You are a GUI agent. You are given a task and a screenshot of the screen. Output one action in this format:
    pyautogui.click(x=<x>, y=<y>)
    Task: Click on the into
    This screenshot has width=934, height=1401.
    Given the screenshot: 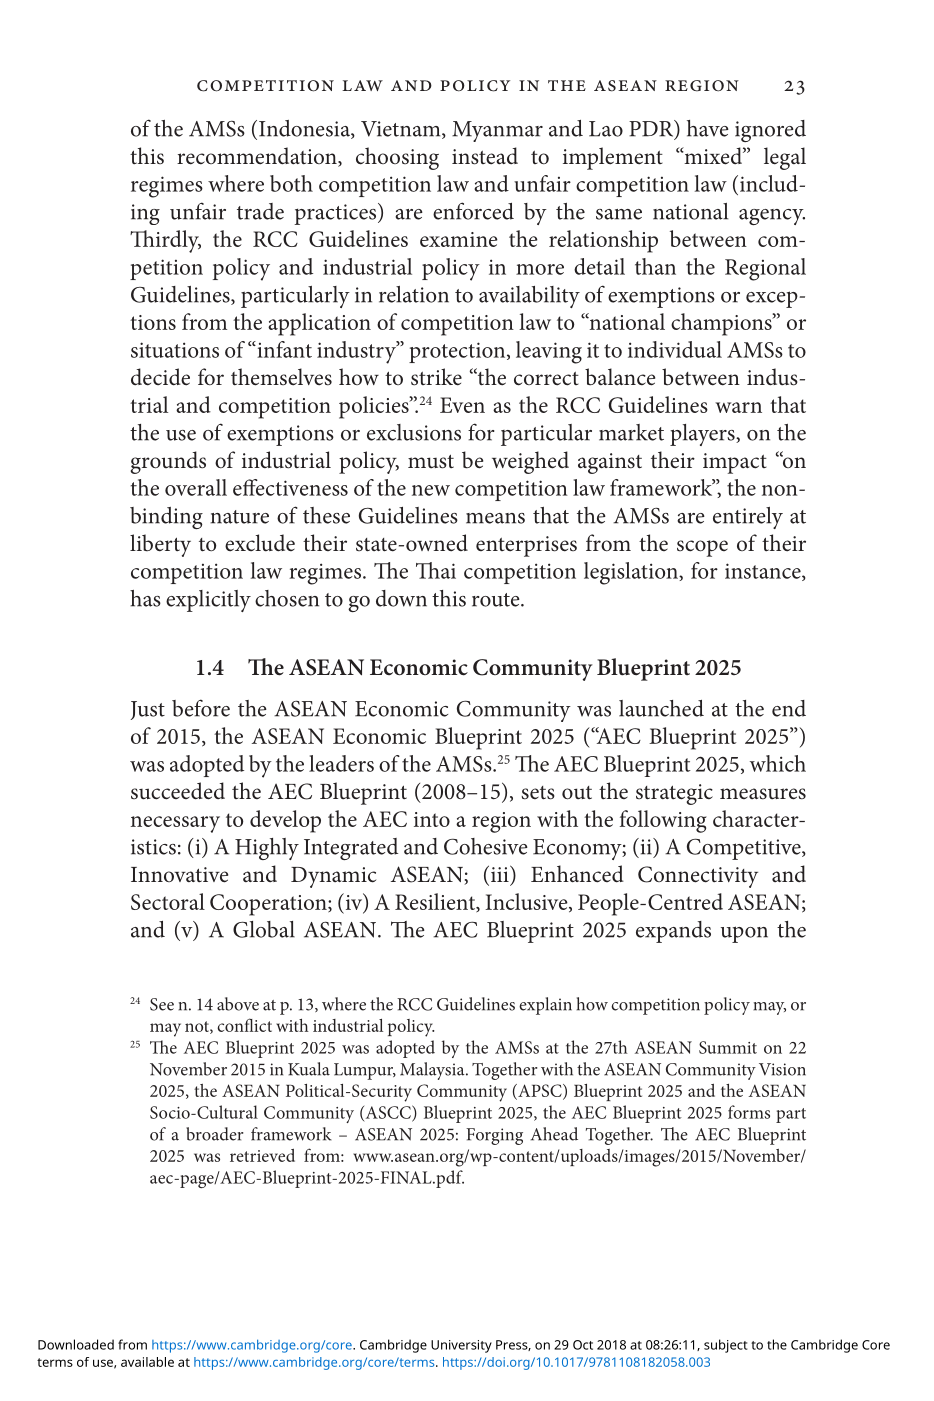 What is the action you would take?
    pyautogui.click(x=432, y=819)
